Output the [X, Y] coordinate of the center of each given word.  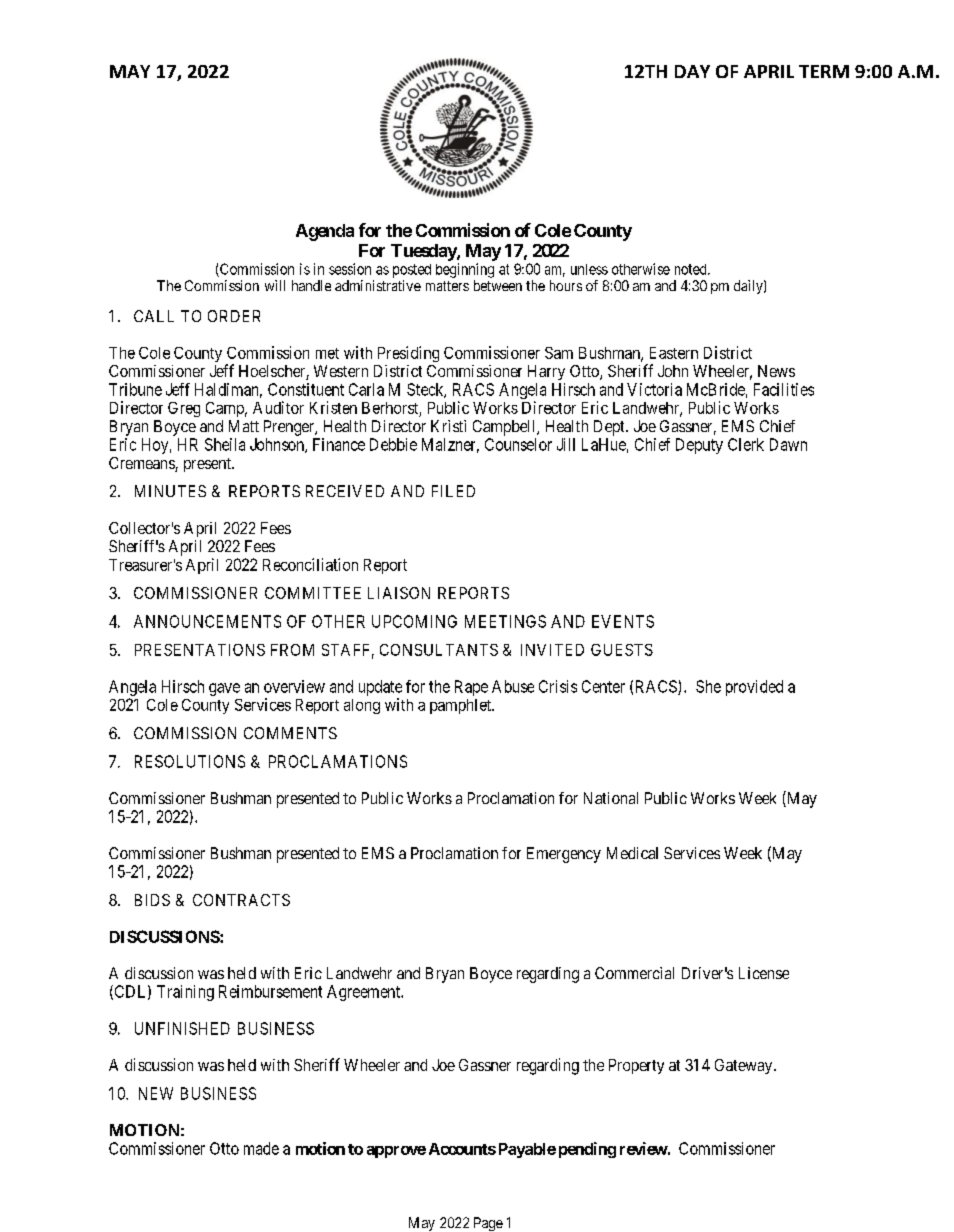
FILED [453, 491]
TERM [824, 71]
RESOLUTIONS [190, 761]
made [261, 1148]
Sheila [225, 444]
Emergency [564, 855]
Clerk [746, 444]
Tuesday [424, 252]
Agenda [325, 232]
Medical [632, 853]
